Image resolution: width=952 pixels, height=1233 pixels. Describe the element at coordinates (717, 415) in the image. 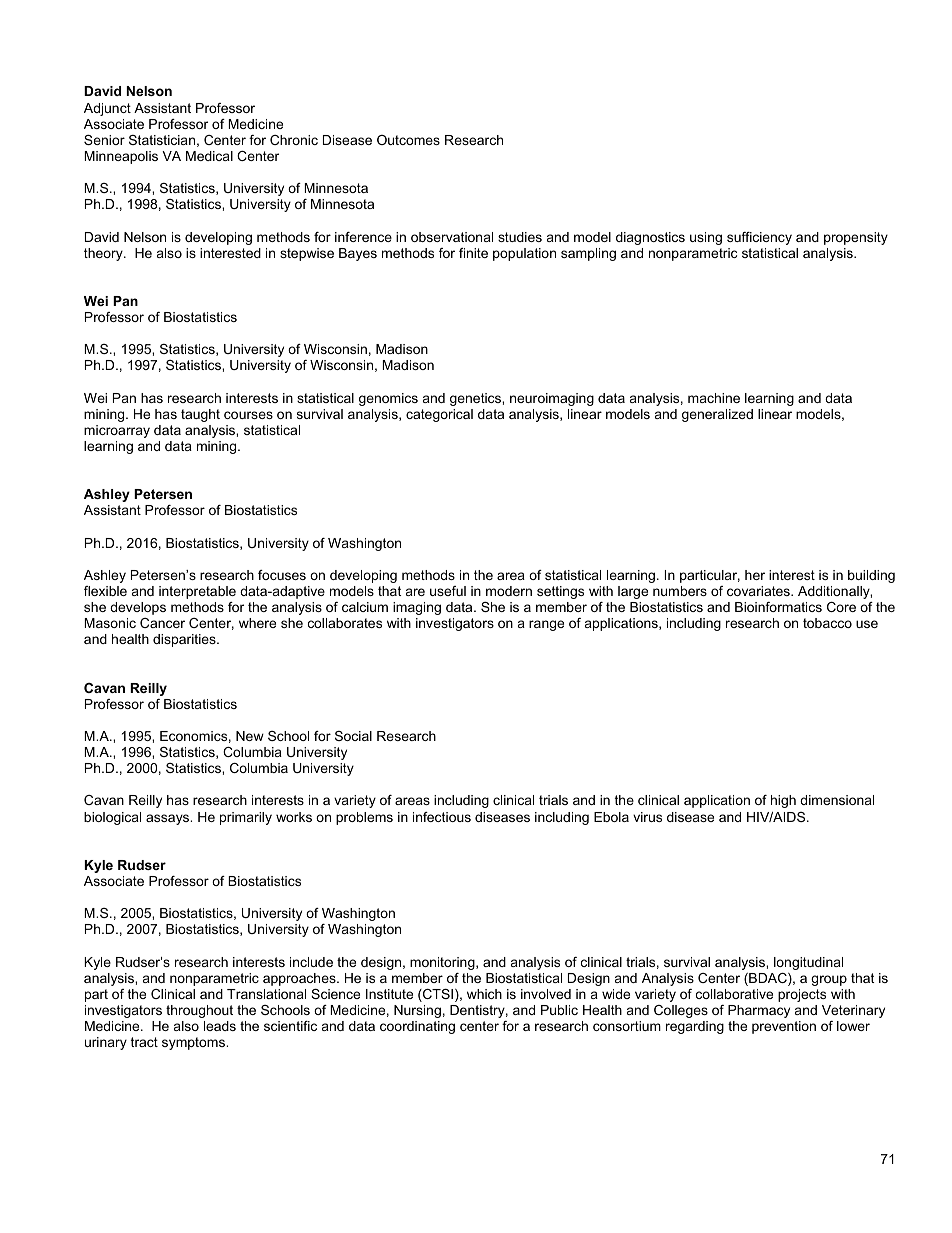

I see `generalized` at that location.
